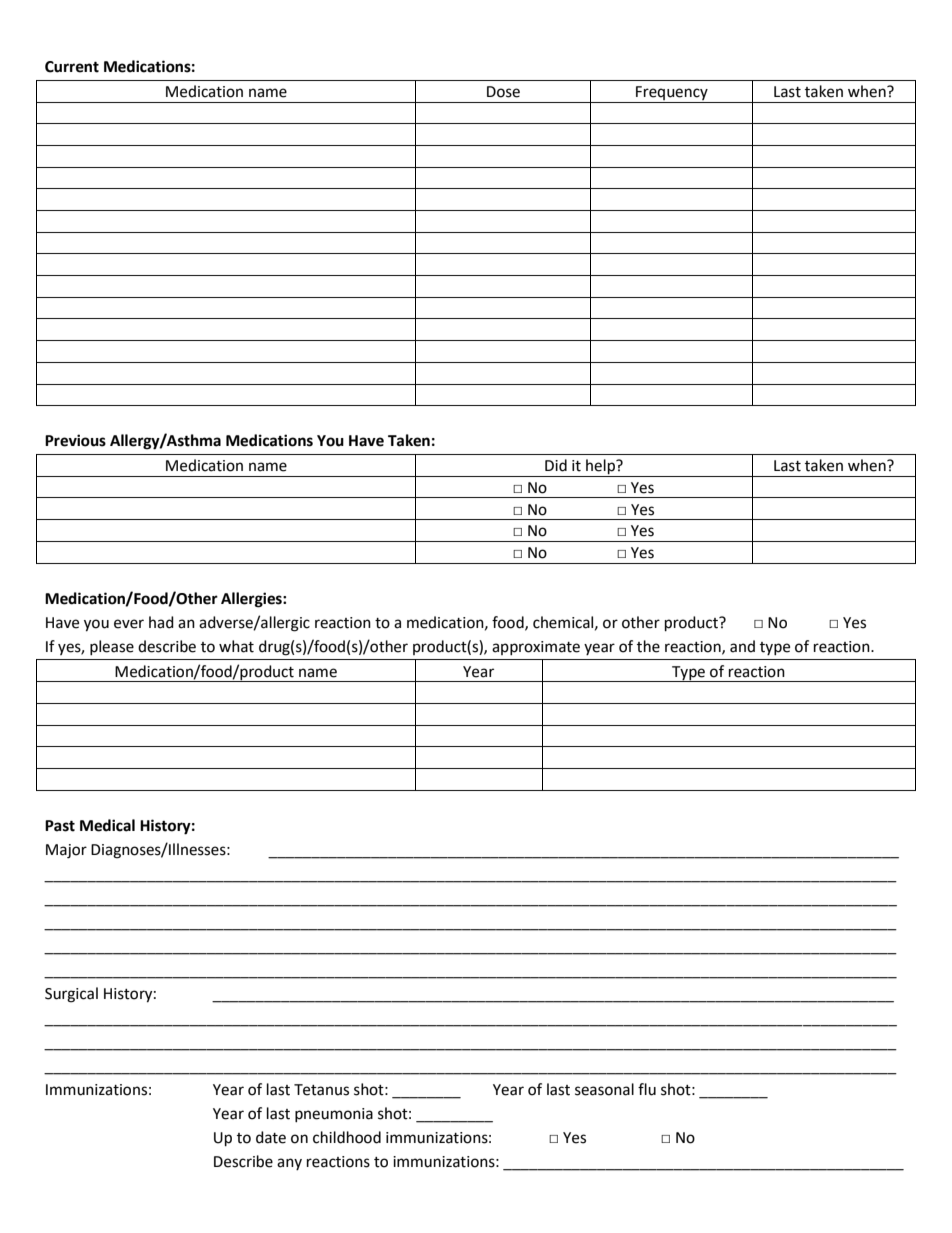 The height and width of the screenshot is (1233, 952). I want to click on childhood, so click(347, 1137).
